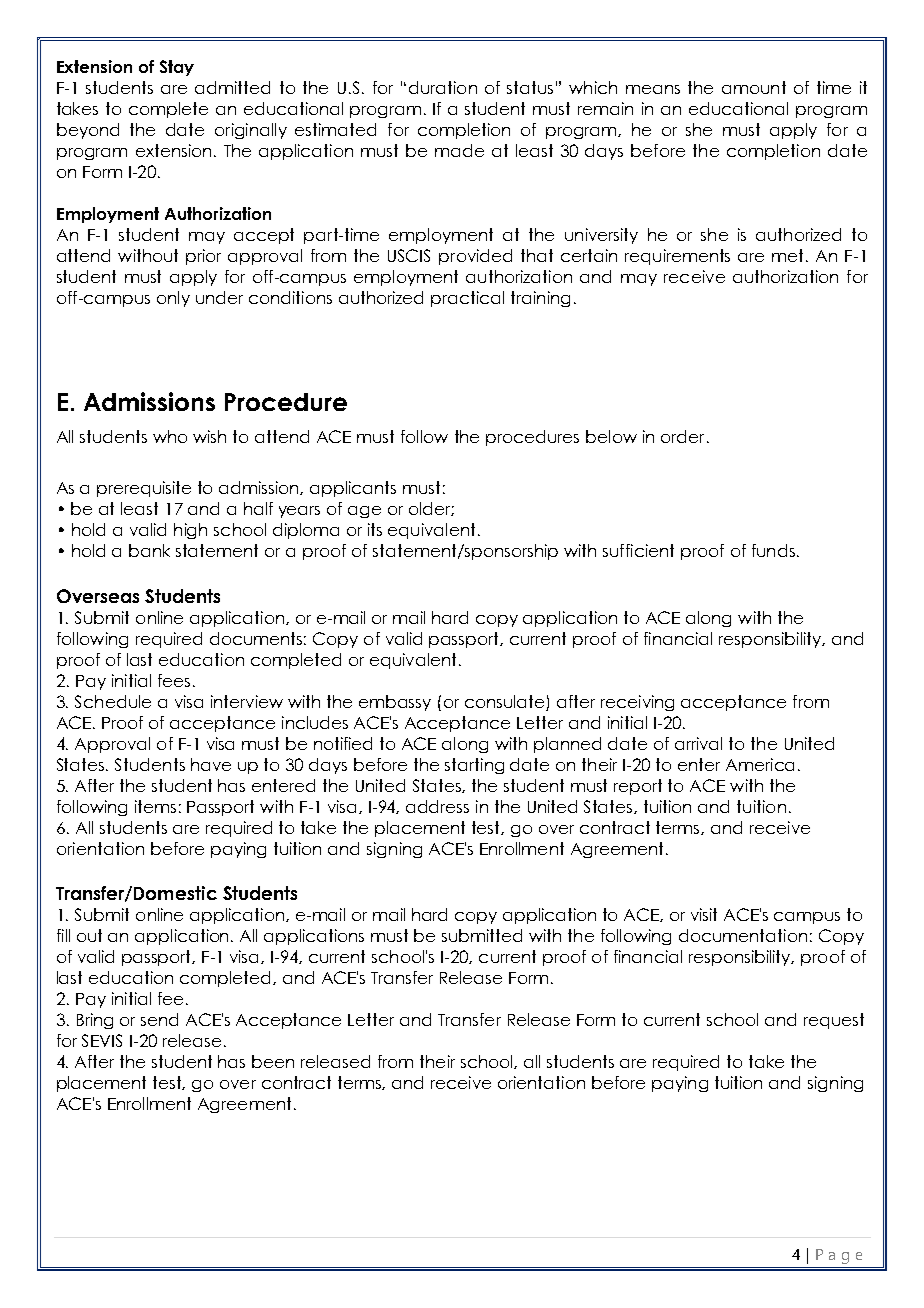 The height and width of the image is (1308, 924). What do you see at coordinates (149, 550) in the image?
I see `bank` at bounding box center [149, 550].
